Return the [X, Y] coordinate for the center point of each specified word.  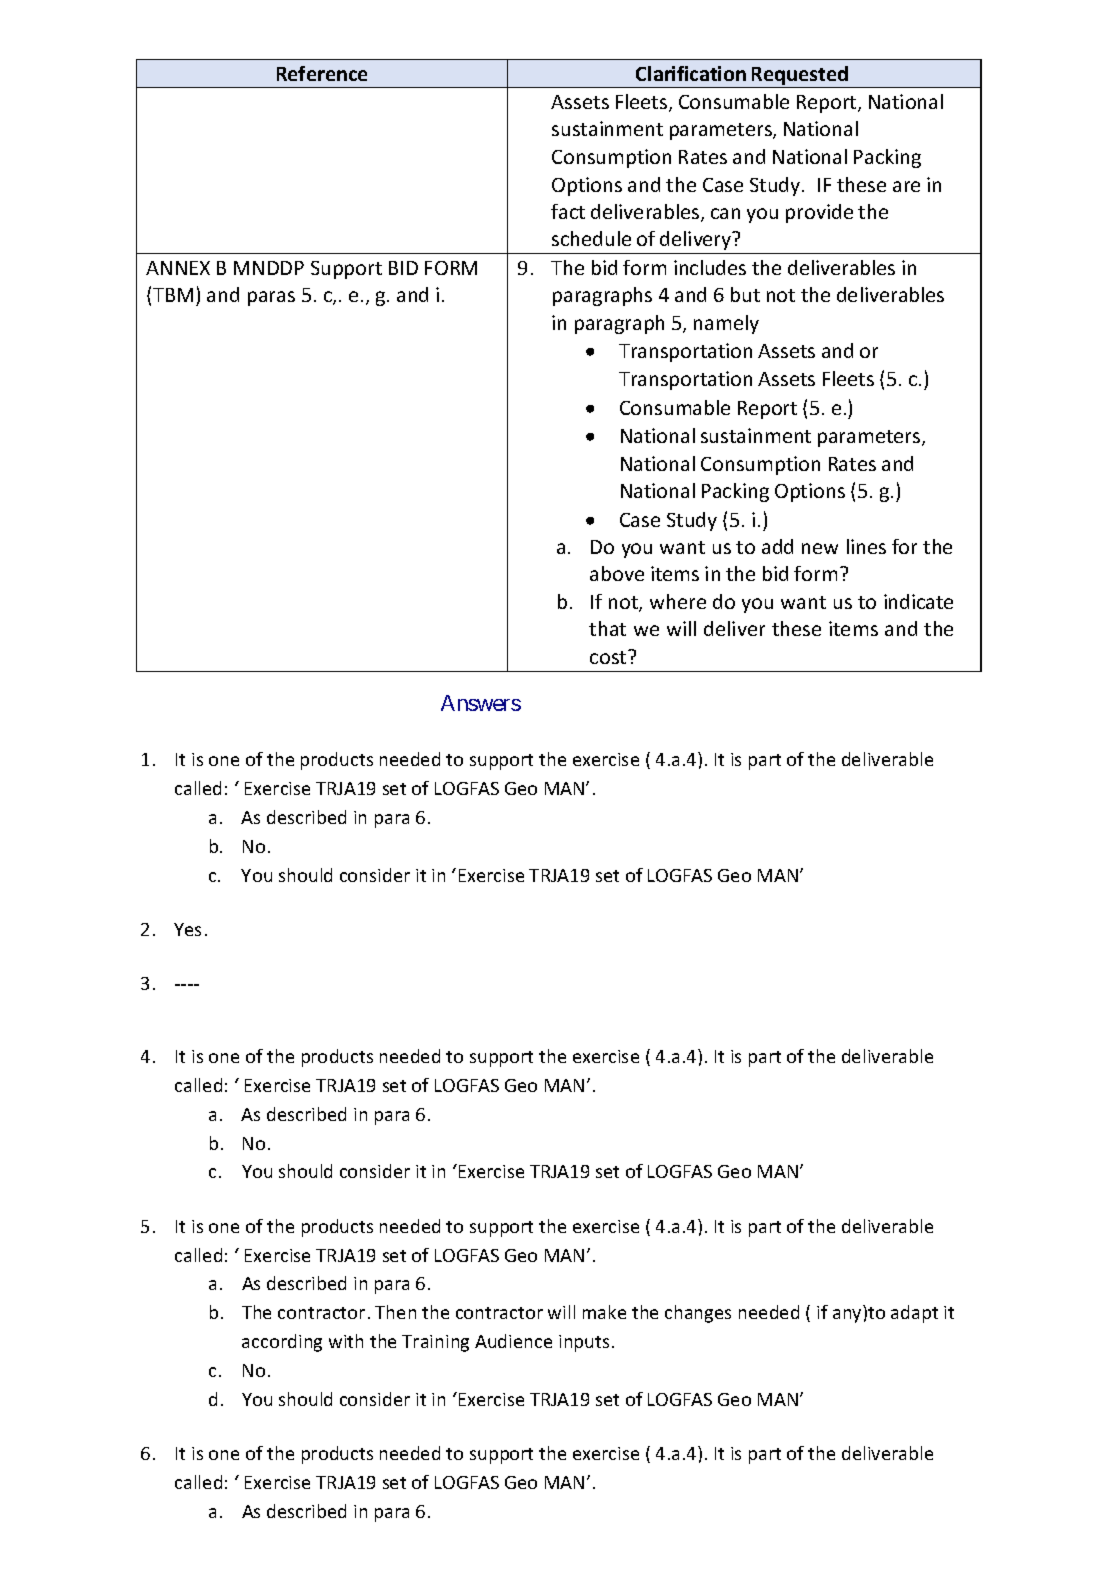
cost [609, 657]
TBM [173, 295]
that [607, 628]
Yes [187, 929]
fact [568, 211]
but [745, 294]
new [820, 548]
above [617, 573]
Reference [322, 73]
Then [395, 1312]
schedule [591, 238]
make [604, 1312]
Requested [800, 77]
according [282, 1343]
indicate [918, 601]
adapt [914, 1314]
